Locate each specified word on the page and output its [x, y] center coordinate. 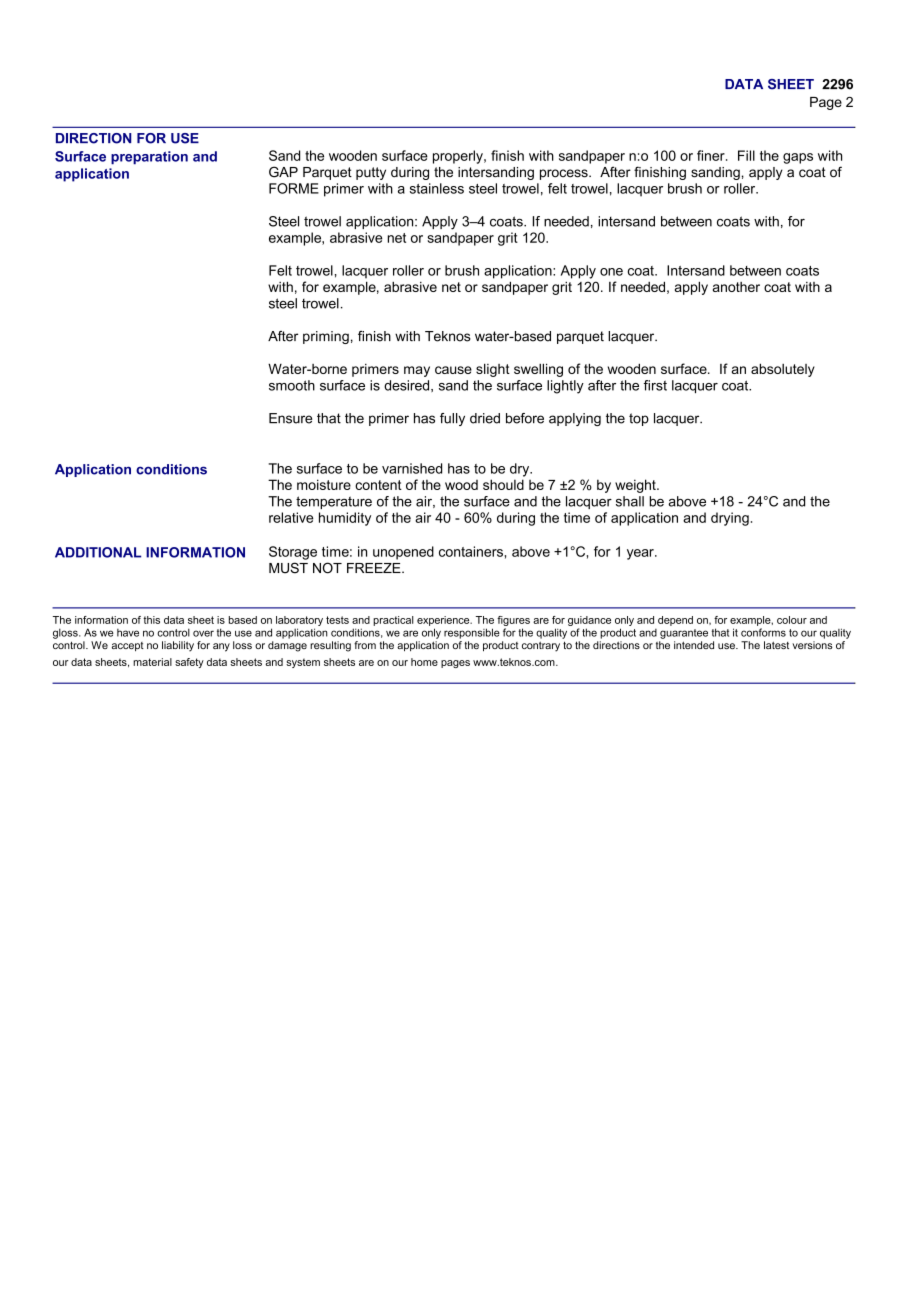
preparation [149, 158]
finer [712, 155]
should [503, 484]
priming [326, 337]
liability [178, 646]
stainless [437, 188]
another [736, 287]
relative [291, 517]
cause [453, 370]
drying [730, 519]
